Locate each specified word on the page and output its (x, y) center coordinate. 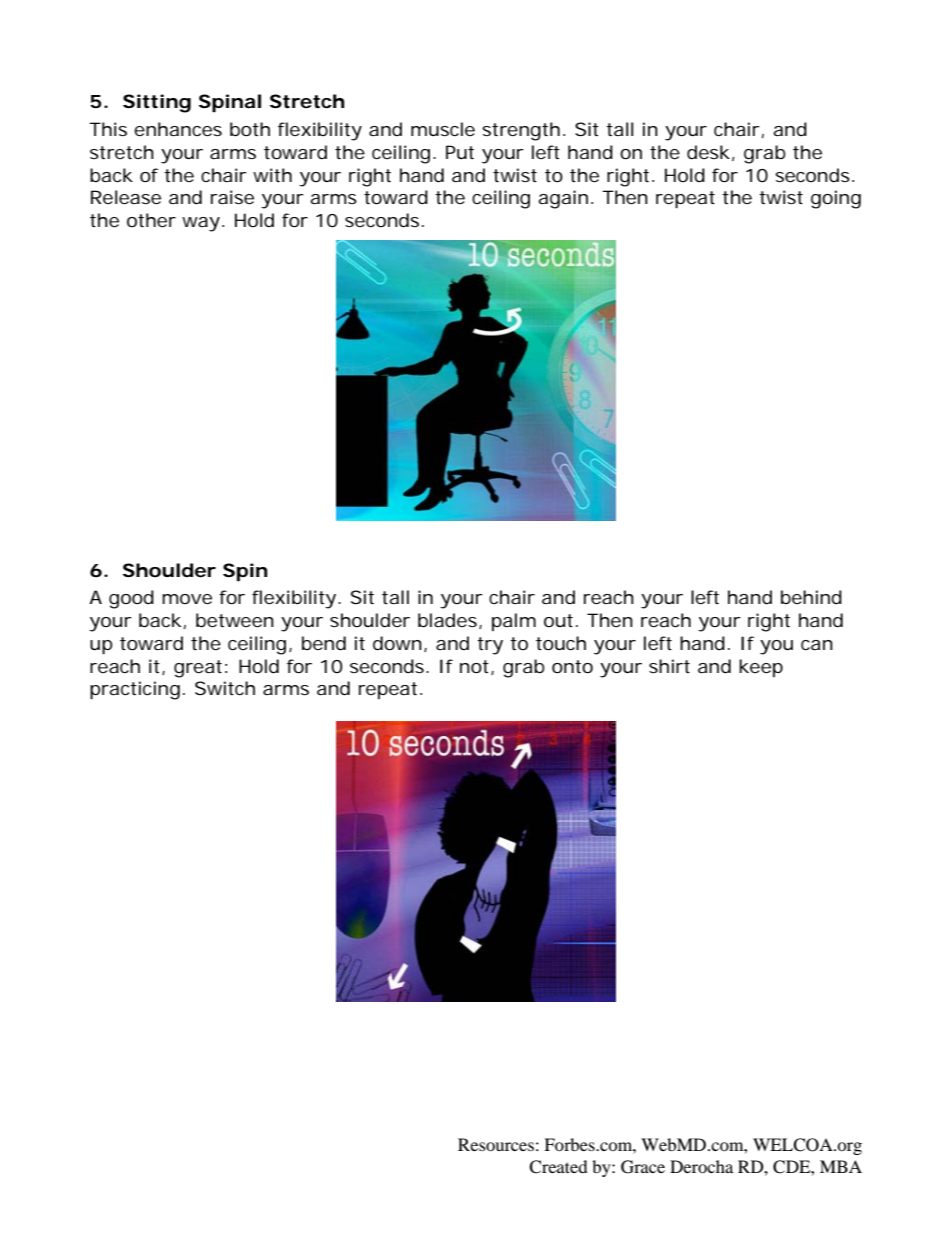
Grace (643, 1167)
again (563, 199)
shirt (669, 666)
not (476, 667)
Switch (225, 688)
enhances (178, 129)
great (198, 669)
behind (811, 597)
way (201, 224)
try (490, 646)
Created (558, 1167)
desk (708, 152)
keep (761, 668)
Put (460, 152)
